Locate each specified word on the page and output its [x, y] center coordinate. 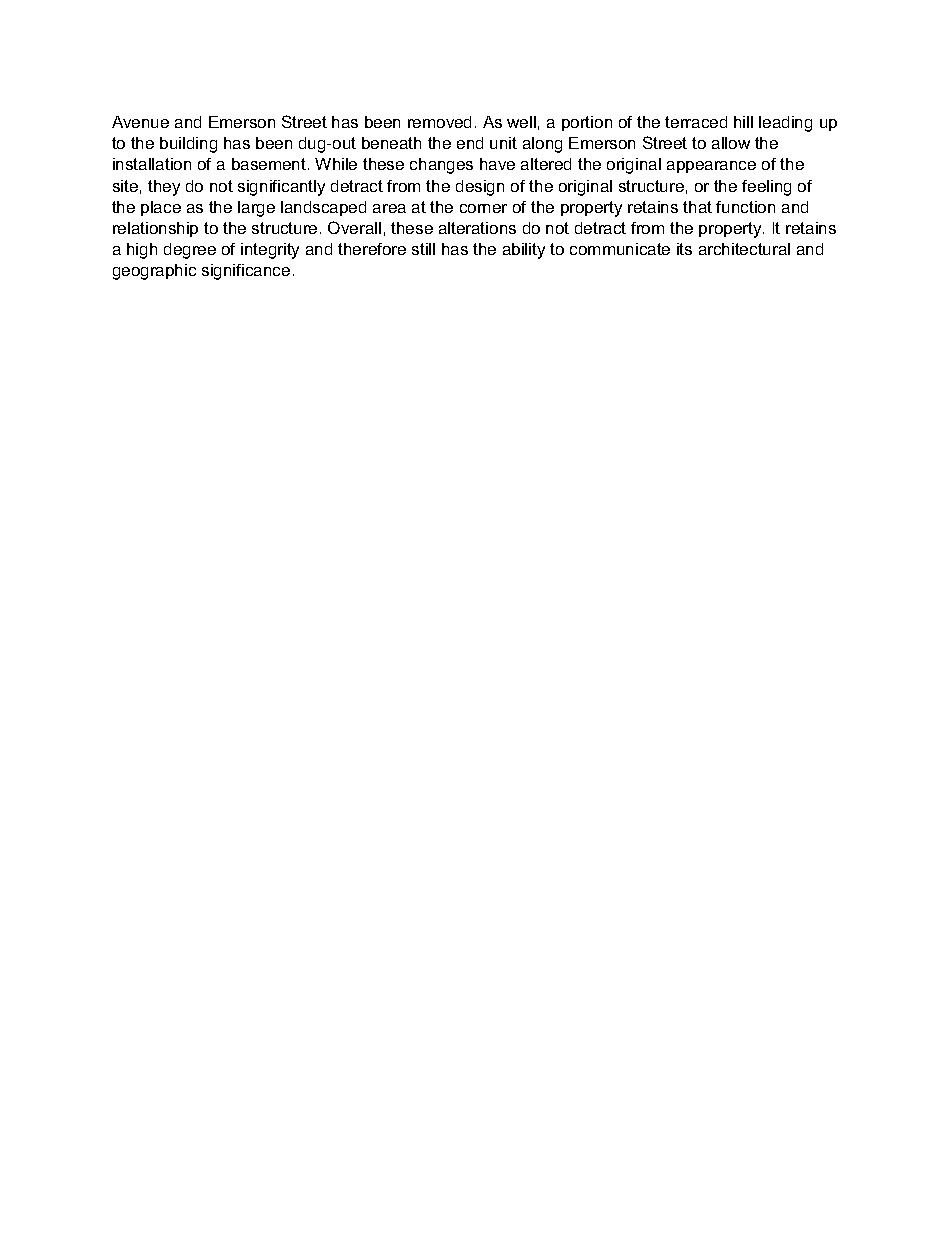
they [164, 188]
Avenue [140, 122]
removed [439, 122]
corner [483, 208]
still [423, 249]
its [684, 249]
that [697, 207]
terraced [696, 122]
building [188, 145]
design [480, 188]
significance [246, 272]
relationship [155, 229]
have [497, 164]
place [161, 208]
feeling [766, 188]
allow [731, 143]
